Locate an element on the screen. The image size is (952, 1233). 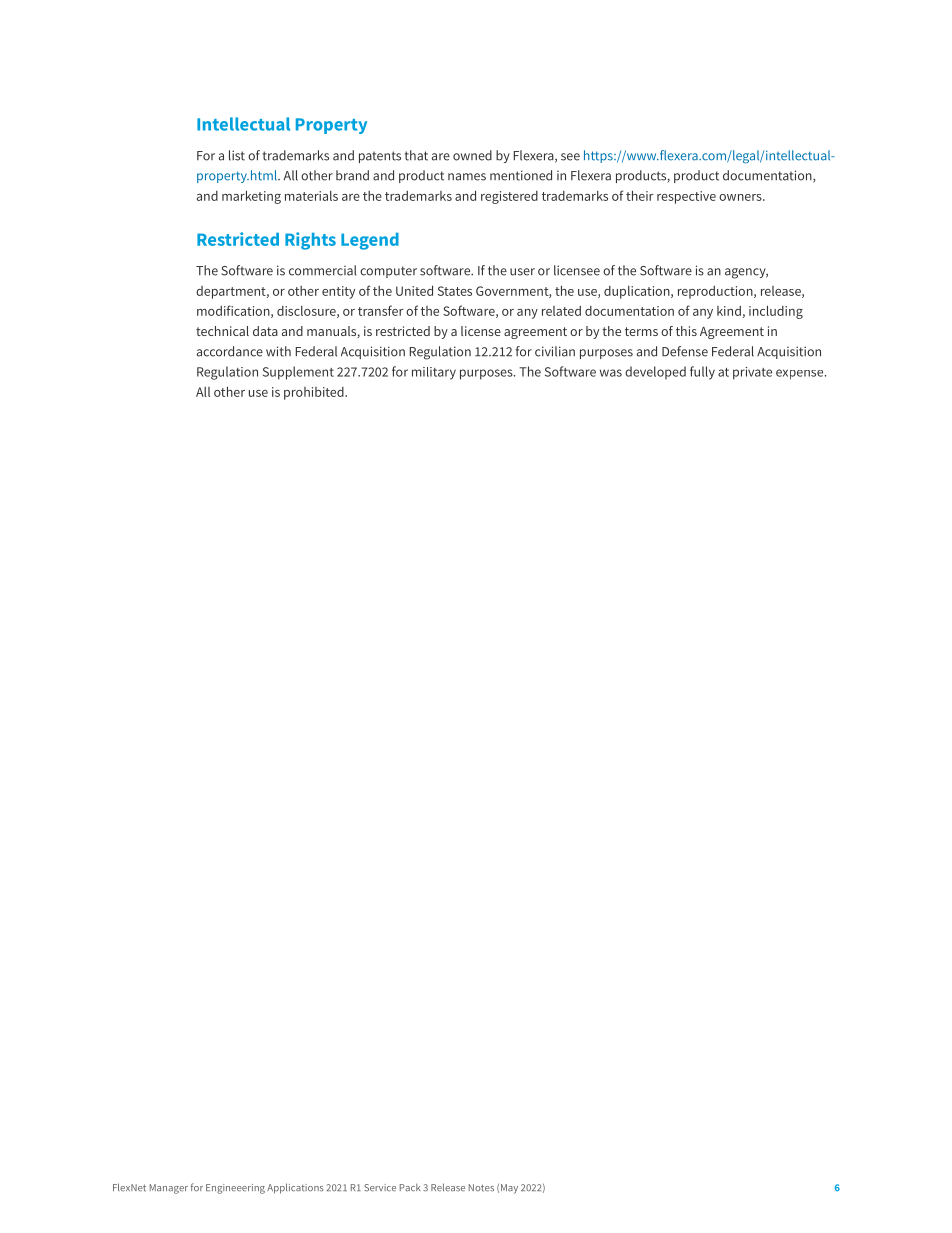
Service is located at coordinates (380, 1188).
